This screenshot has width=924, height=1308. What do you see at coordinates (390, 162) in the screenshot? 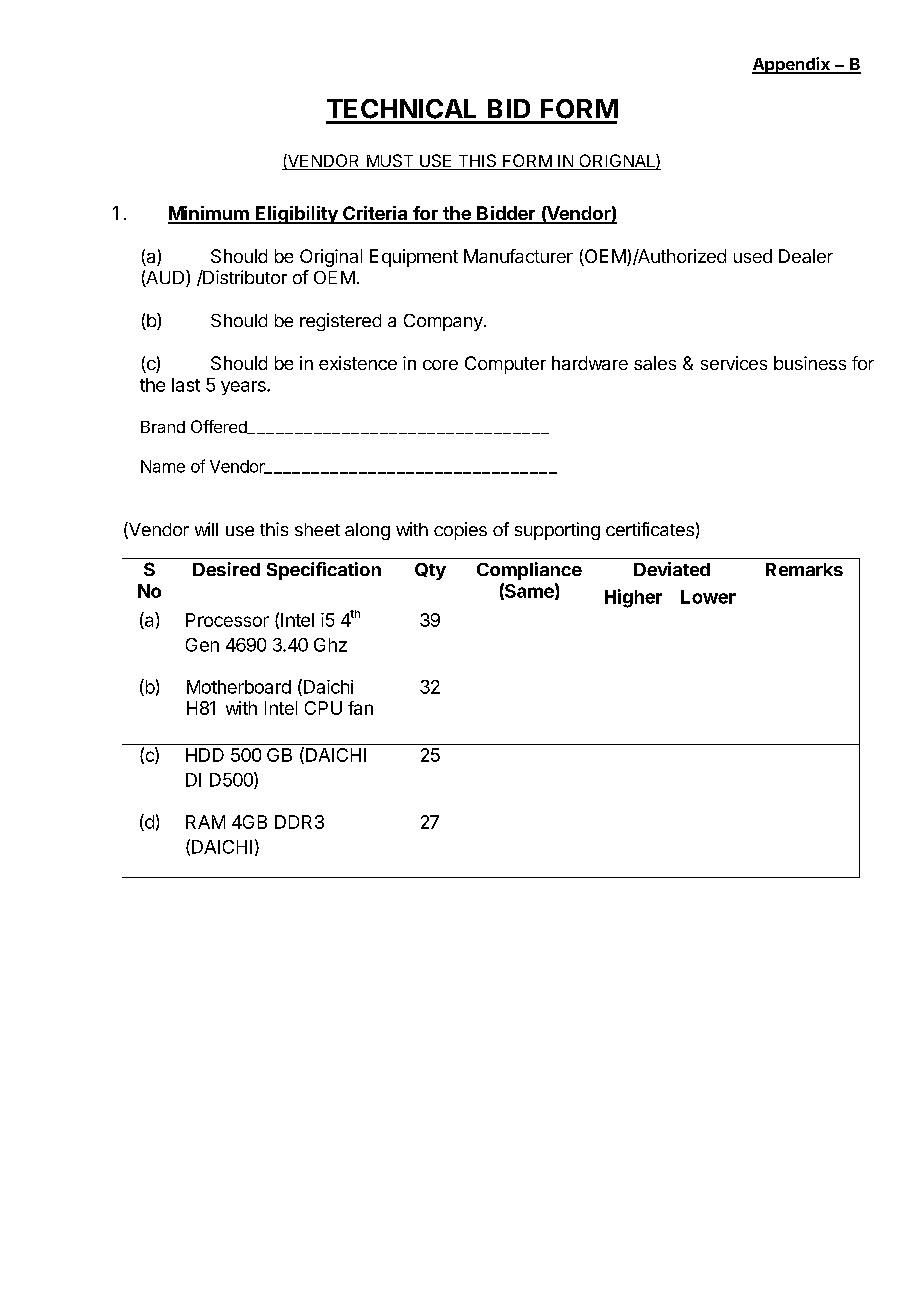
I see `MUST` at bounding box center [390, 162].
